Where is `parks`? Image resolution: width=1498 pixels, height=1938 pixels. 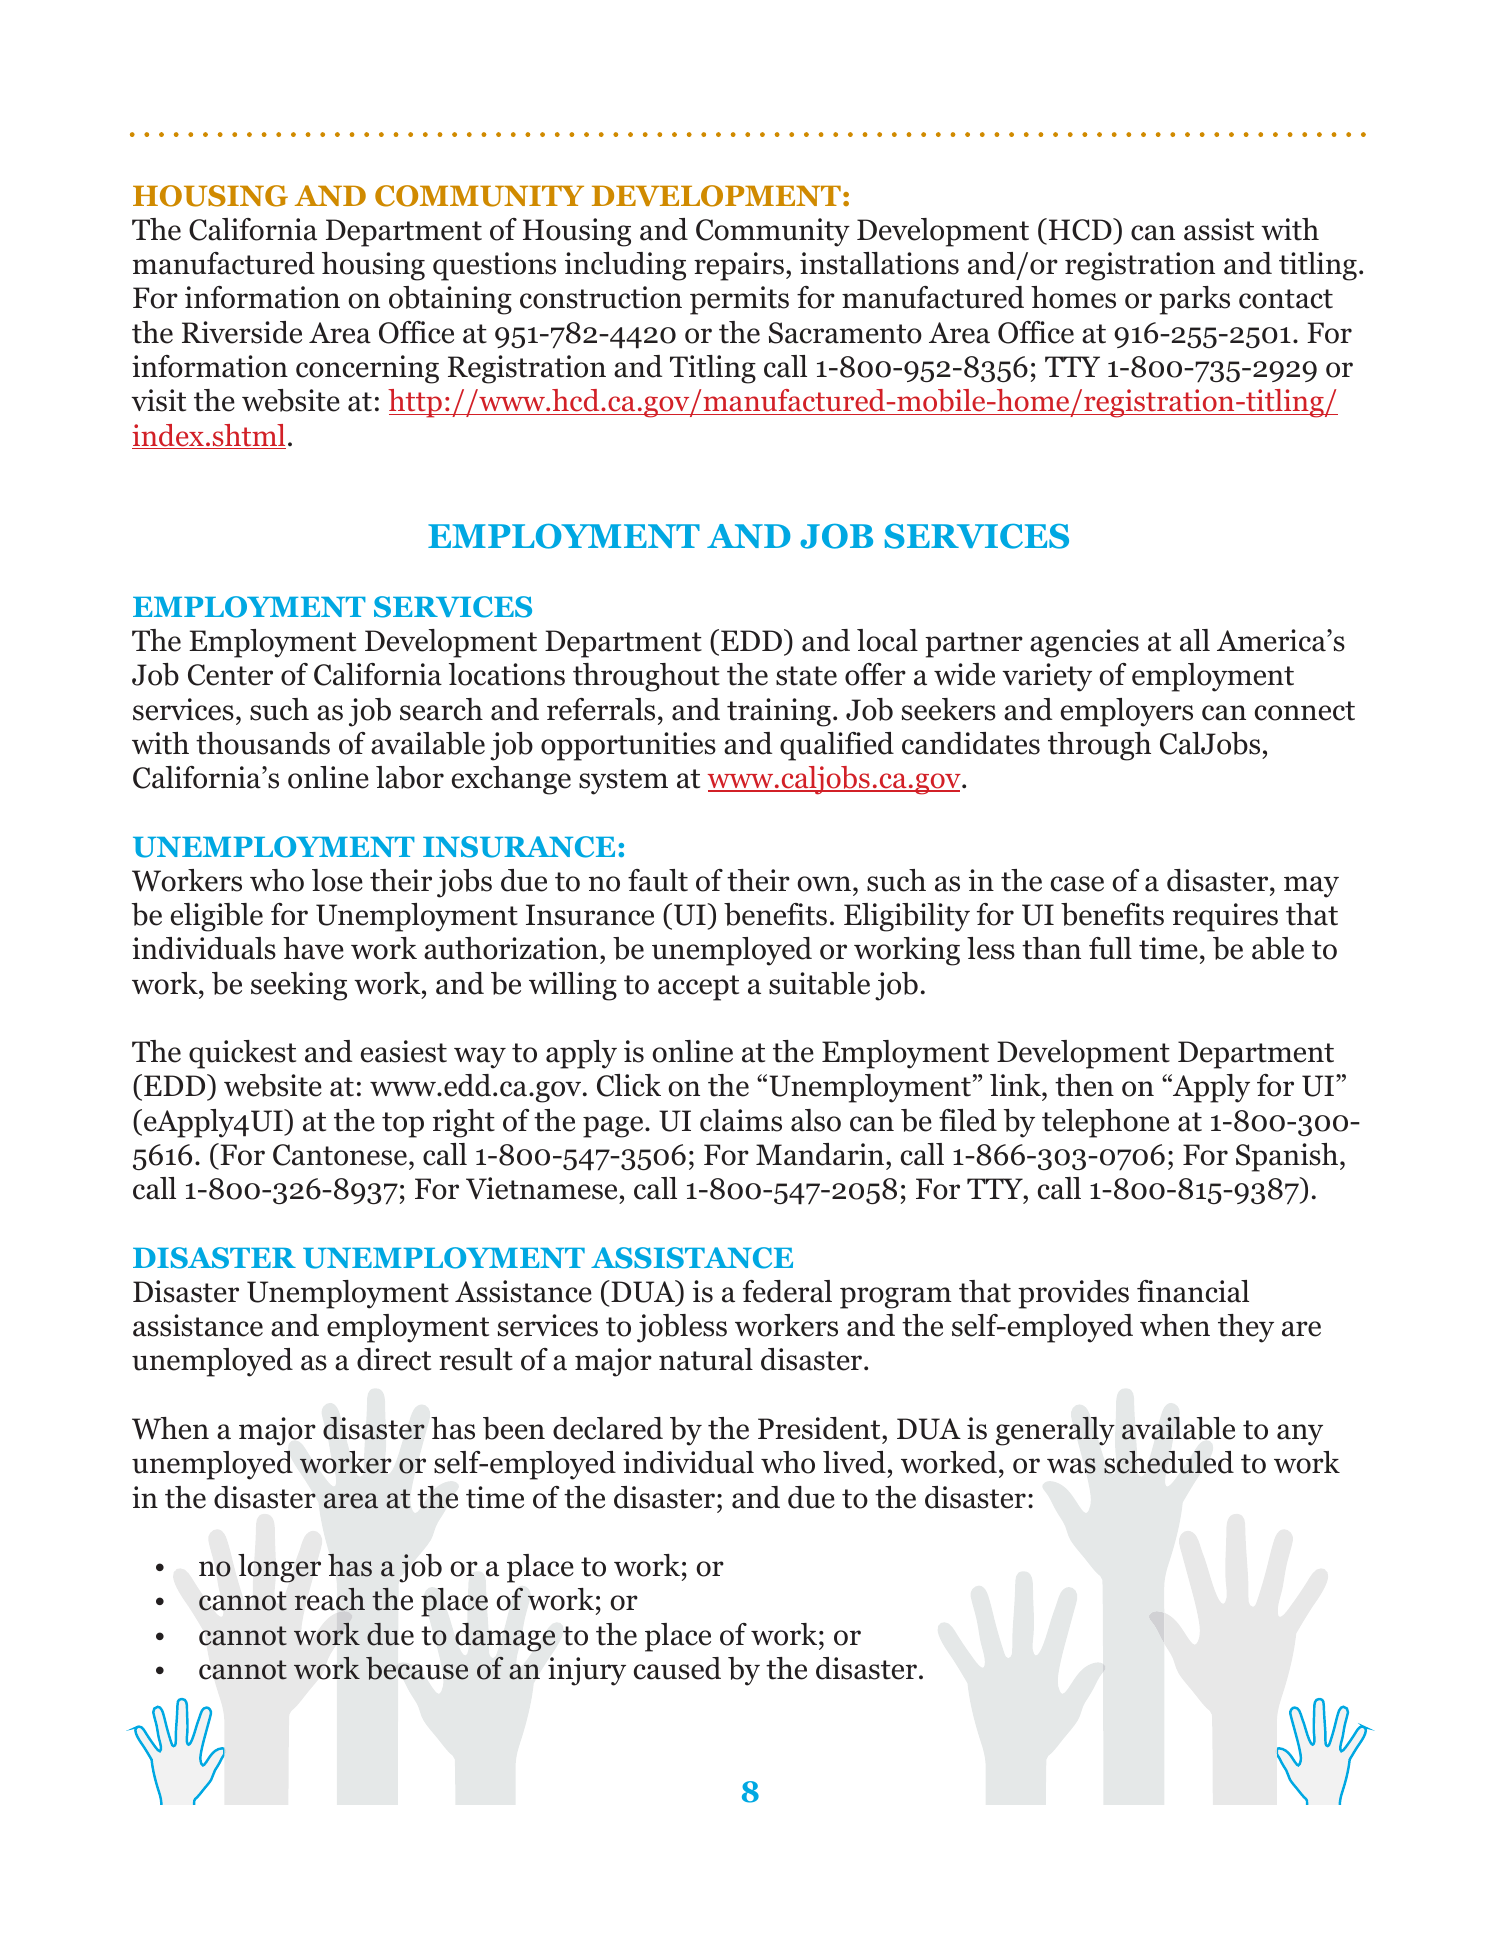
parks is located at coordinates (1194, 300).
